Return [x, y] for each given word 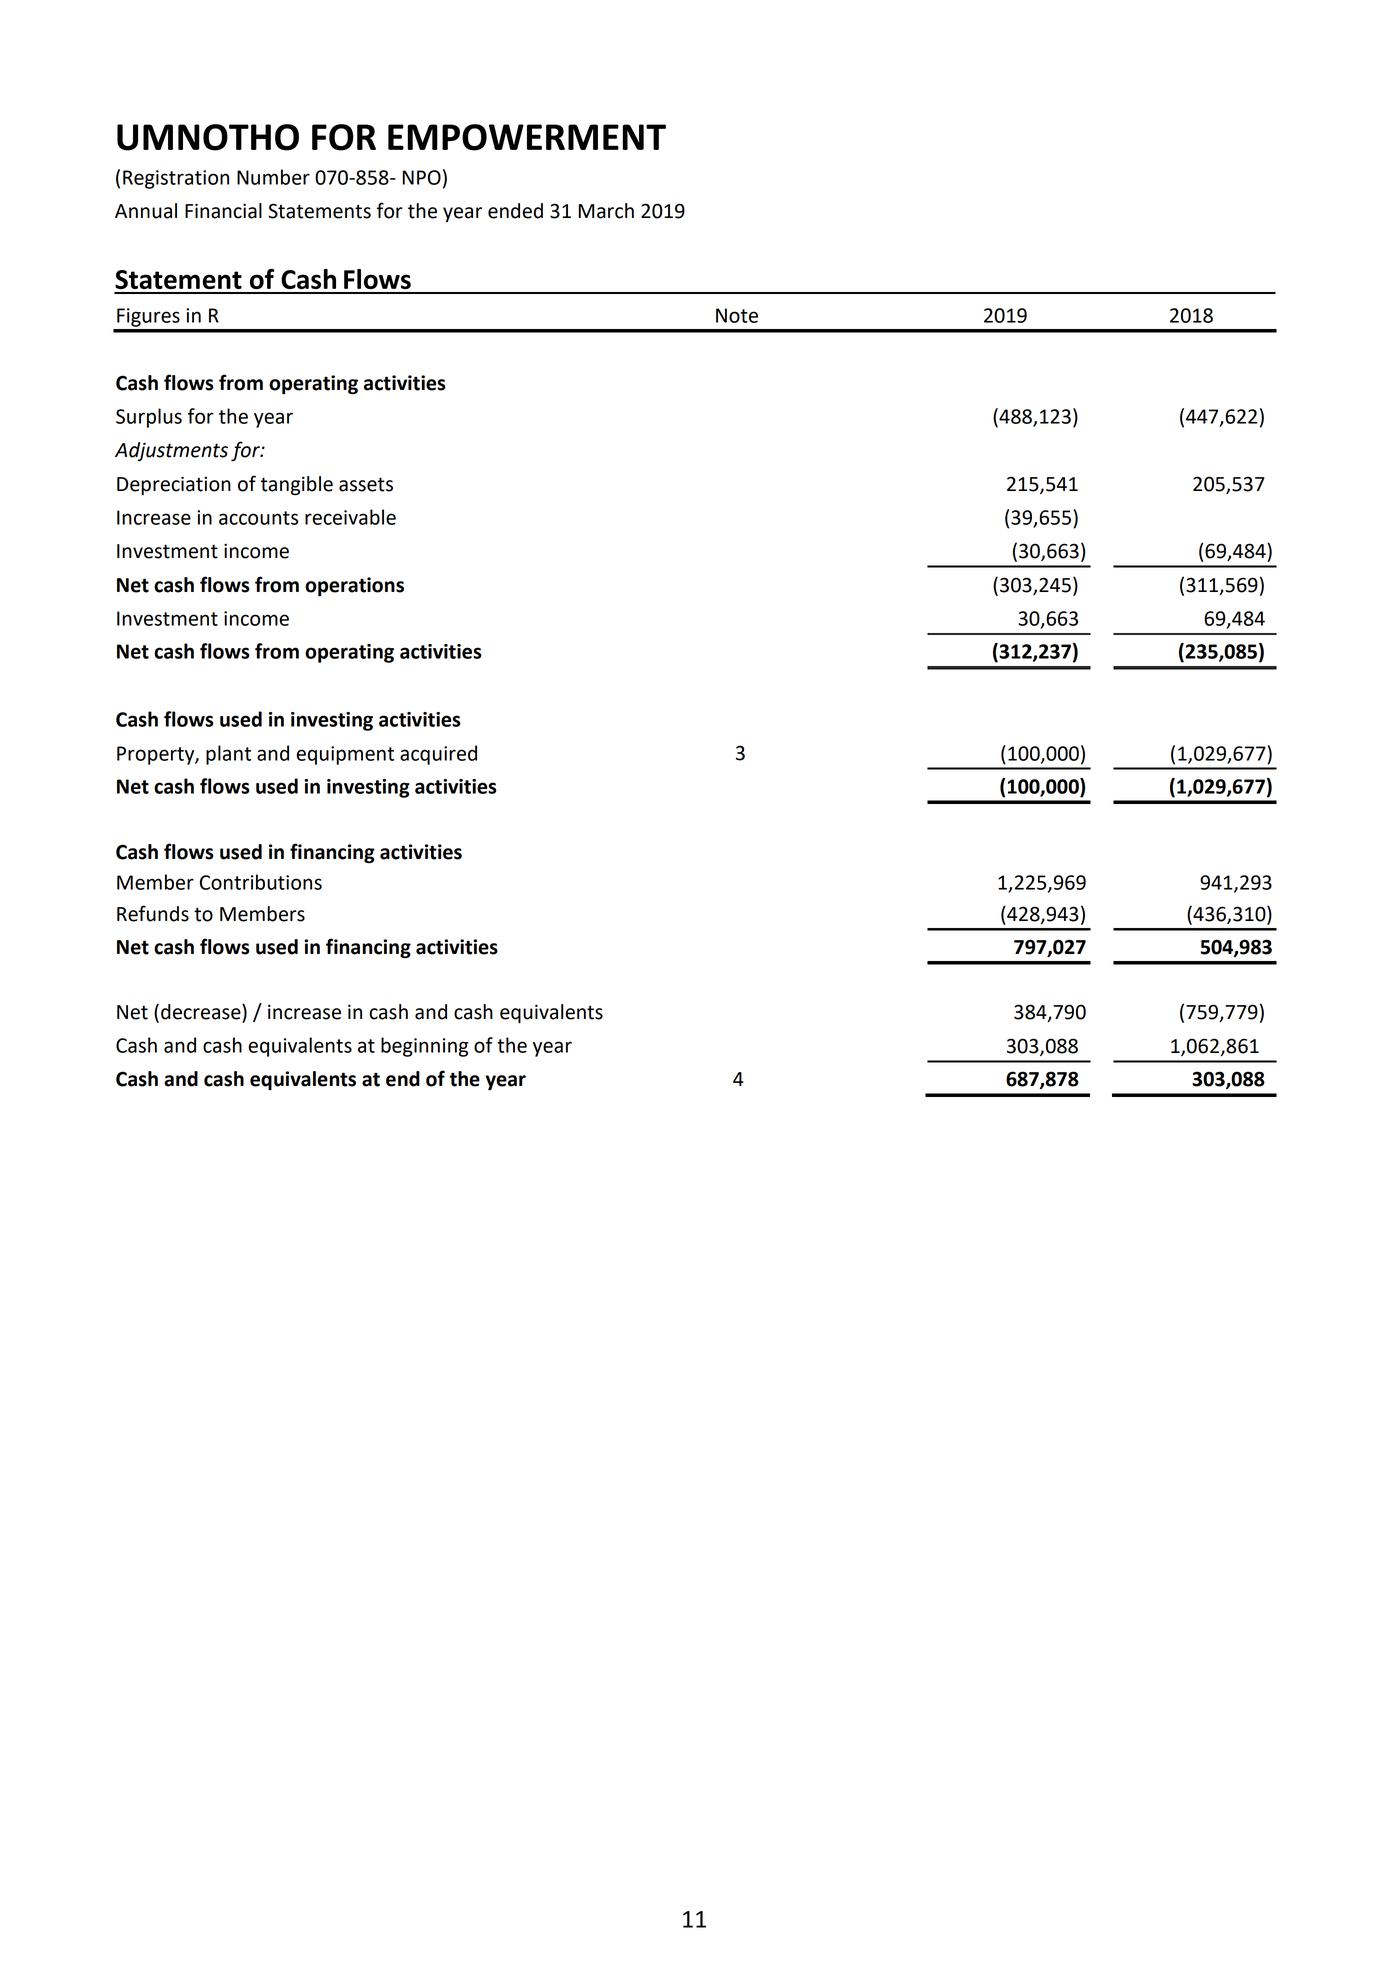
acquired [438, 755]
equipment [345, 755]
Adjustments [171, 451]
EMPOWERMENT [527, 137]
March [606, 211]
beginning [424, 1047]
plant [228, 755]
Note [737, 315]
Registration [176, 179]
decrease [202, 1013]
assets [366, 484]
